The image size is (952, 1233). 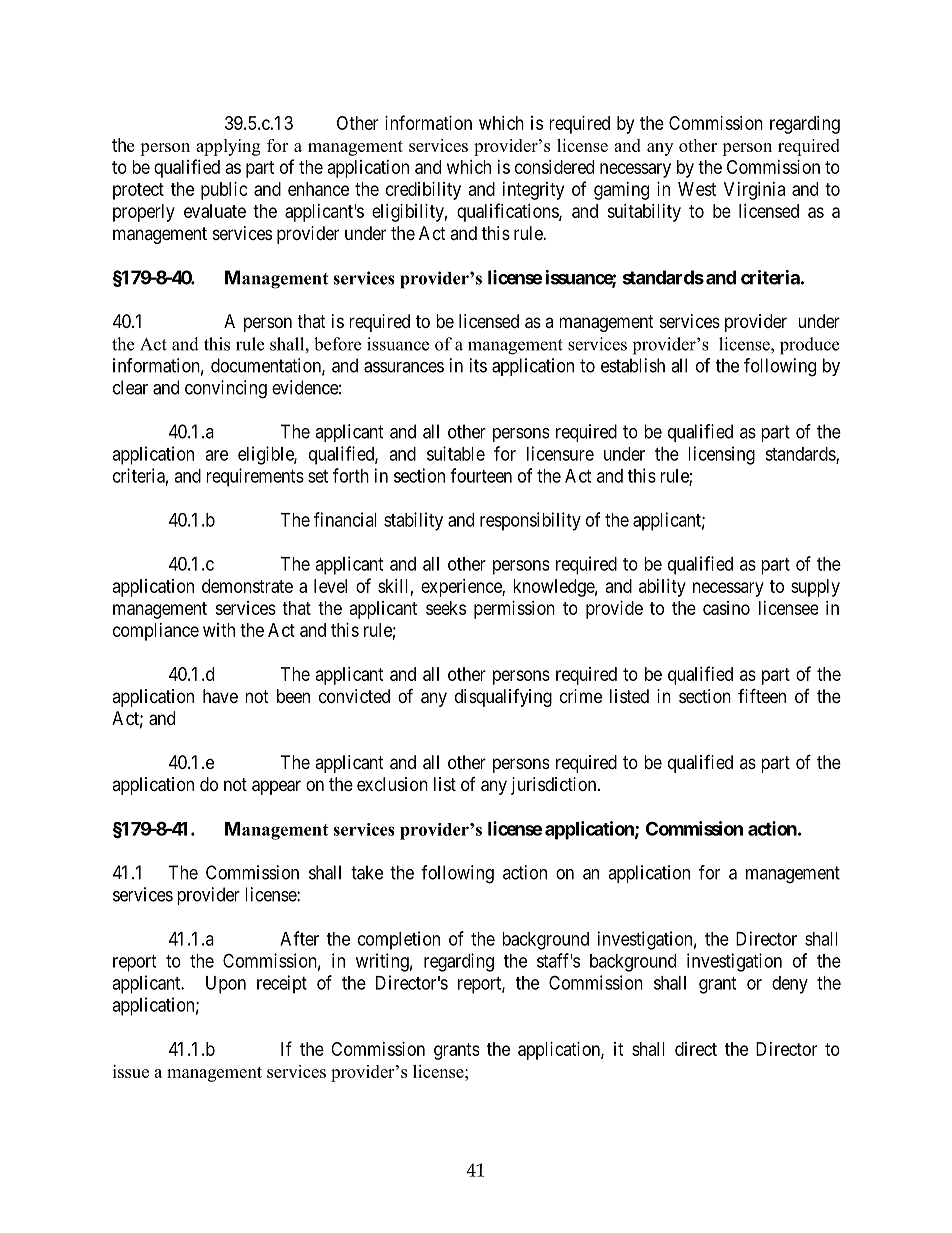 I want to click on completion, so click(x=399, y=940).
